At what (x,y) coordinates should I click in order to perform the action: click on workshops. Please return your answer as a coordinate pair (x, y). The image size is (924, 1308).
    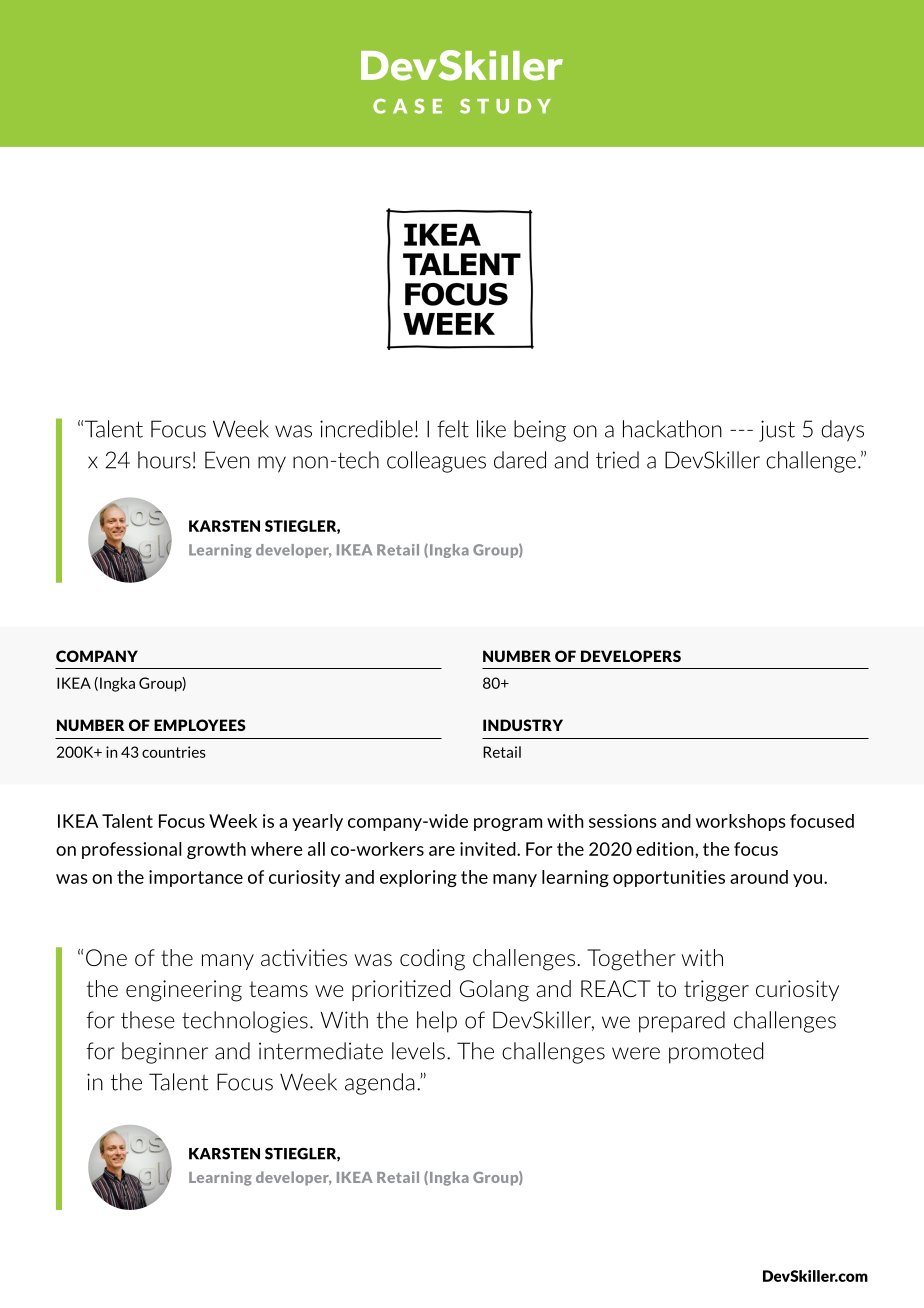
    Looking at the image, I should click on (741, 822).
